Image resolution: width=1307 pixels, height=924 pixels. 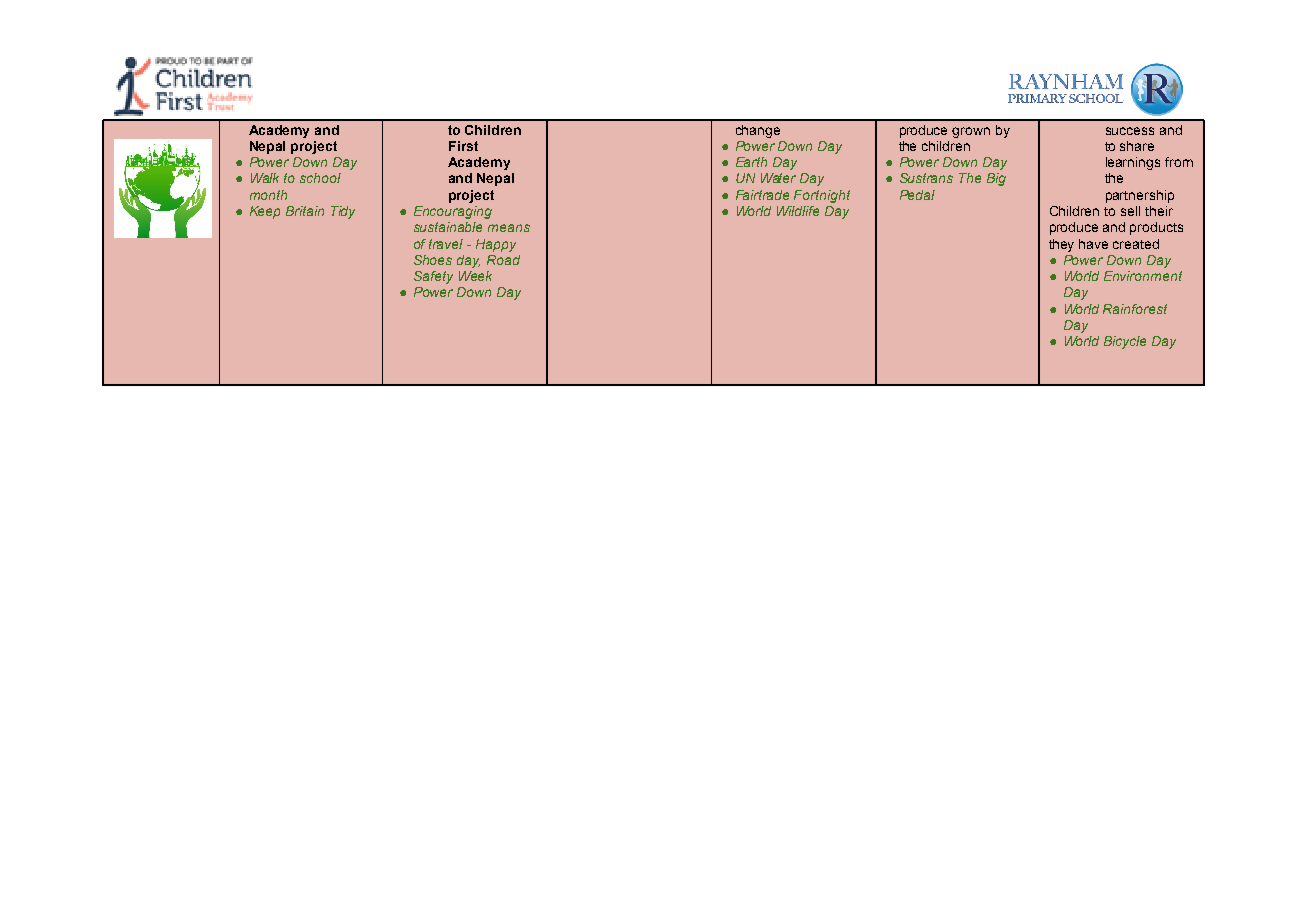 What do you see at coordinates (463, 146) in the page?
I see `First` at bounding box center [463, 146].
